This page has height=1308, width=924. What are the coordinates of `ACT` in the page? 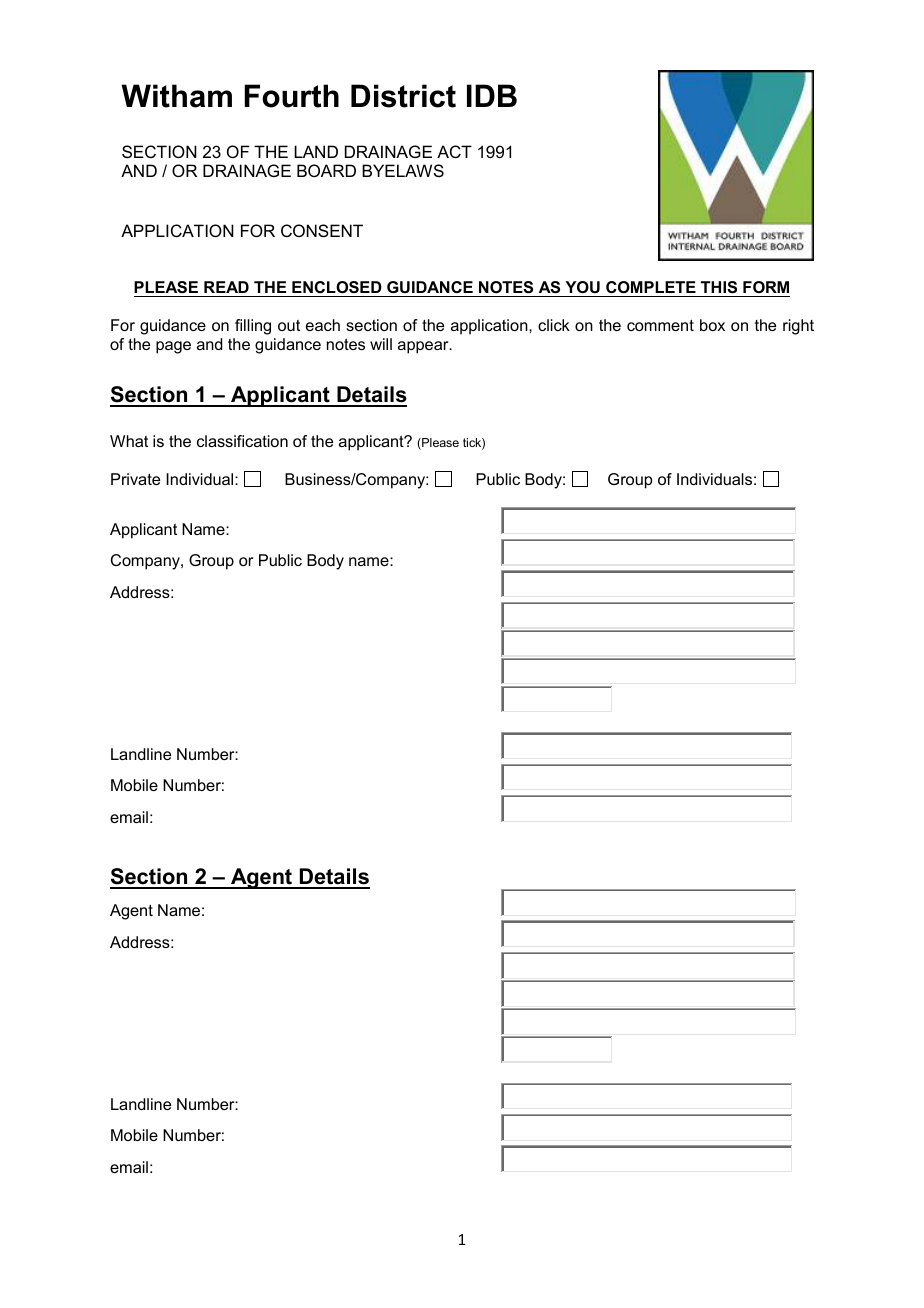 It's located at (454, 151).
